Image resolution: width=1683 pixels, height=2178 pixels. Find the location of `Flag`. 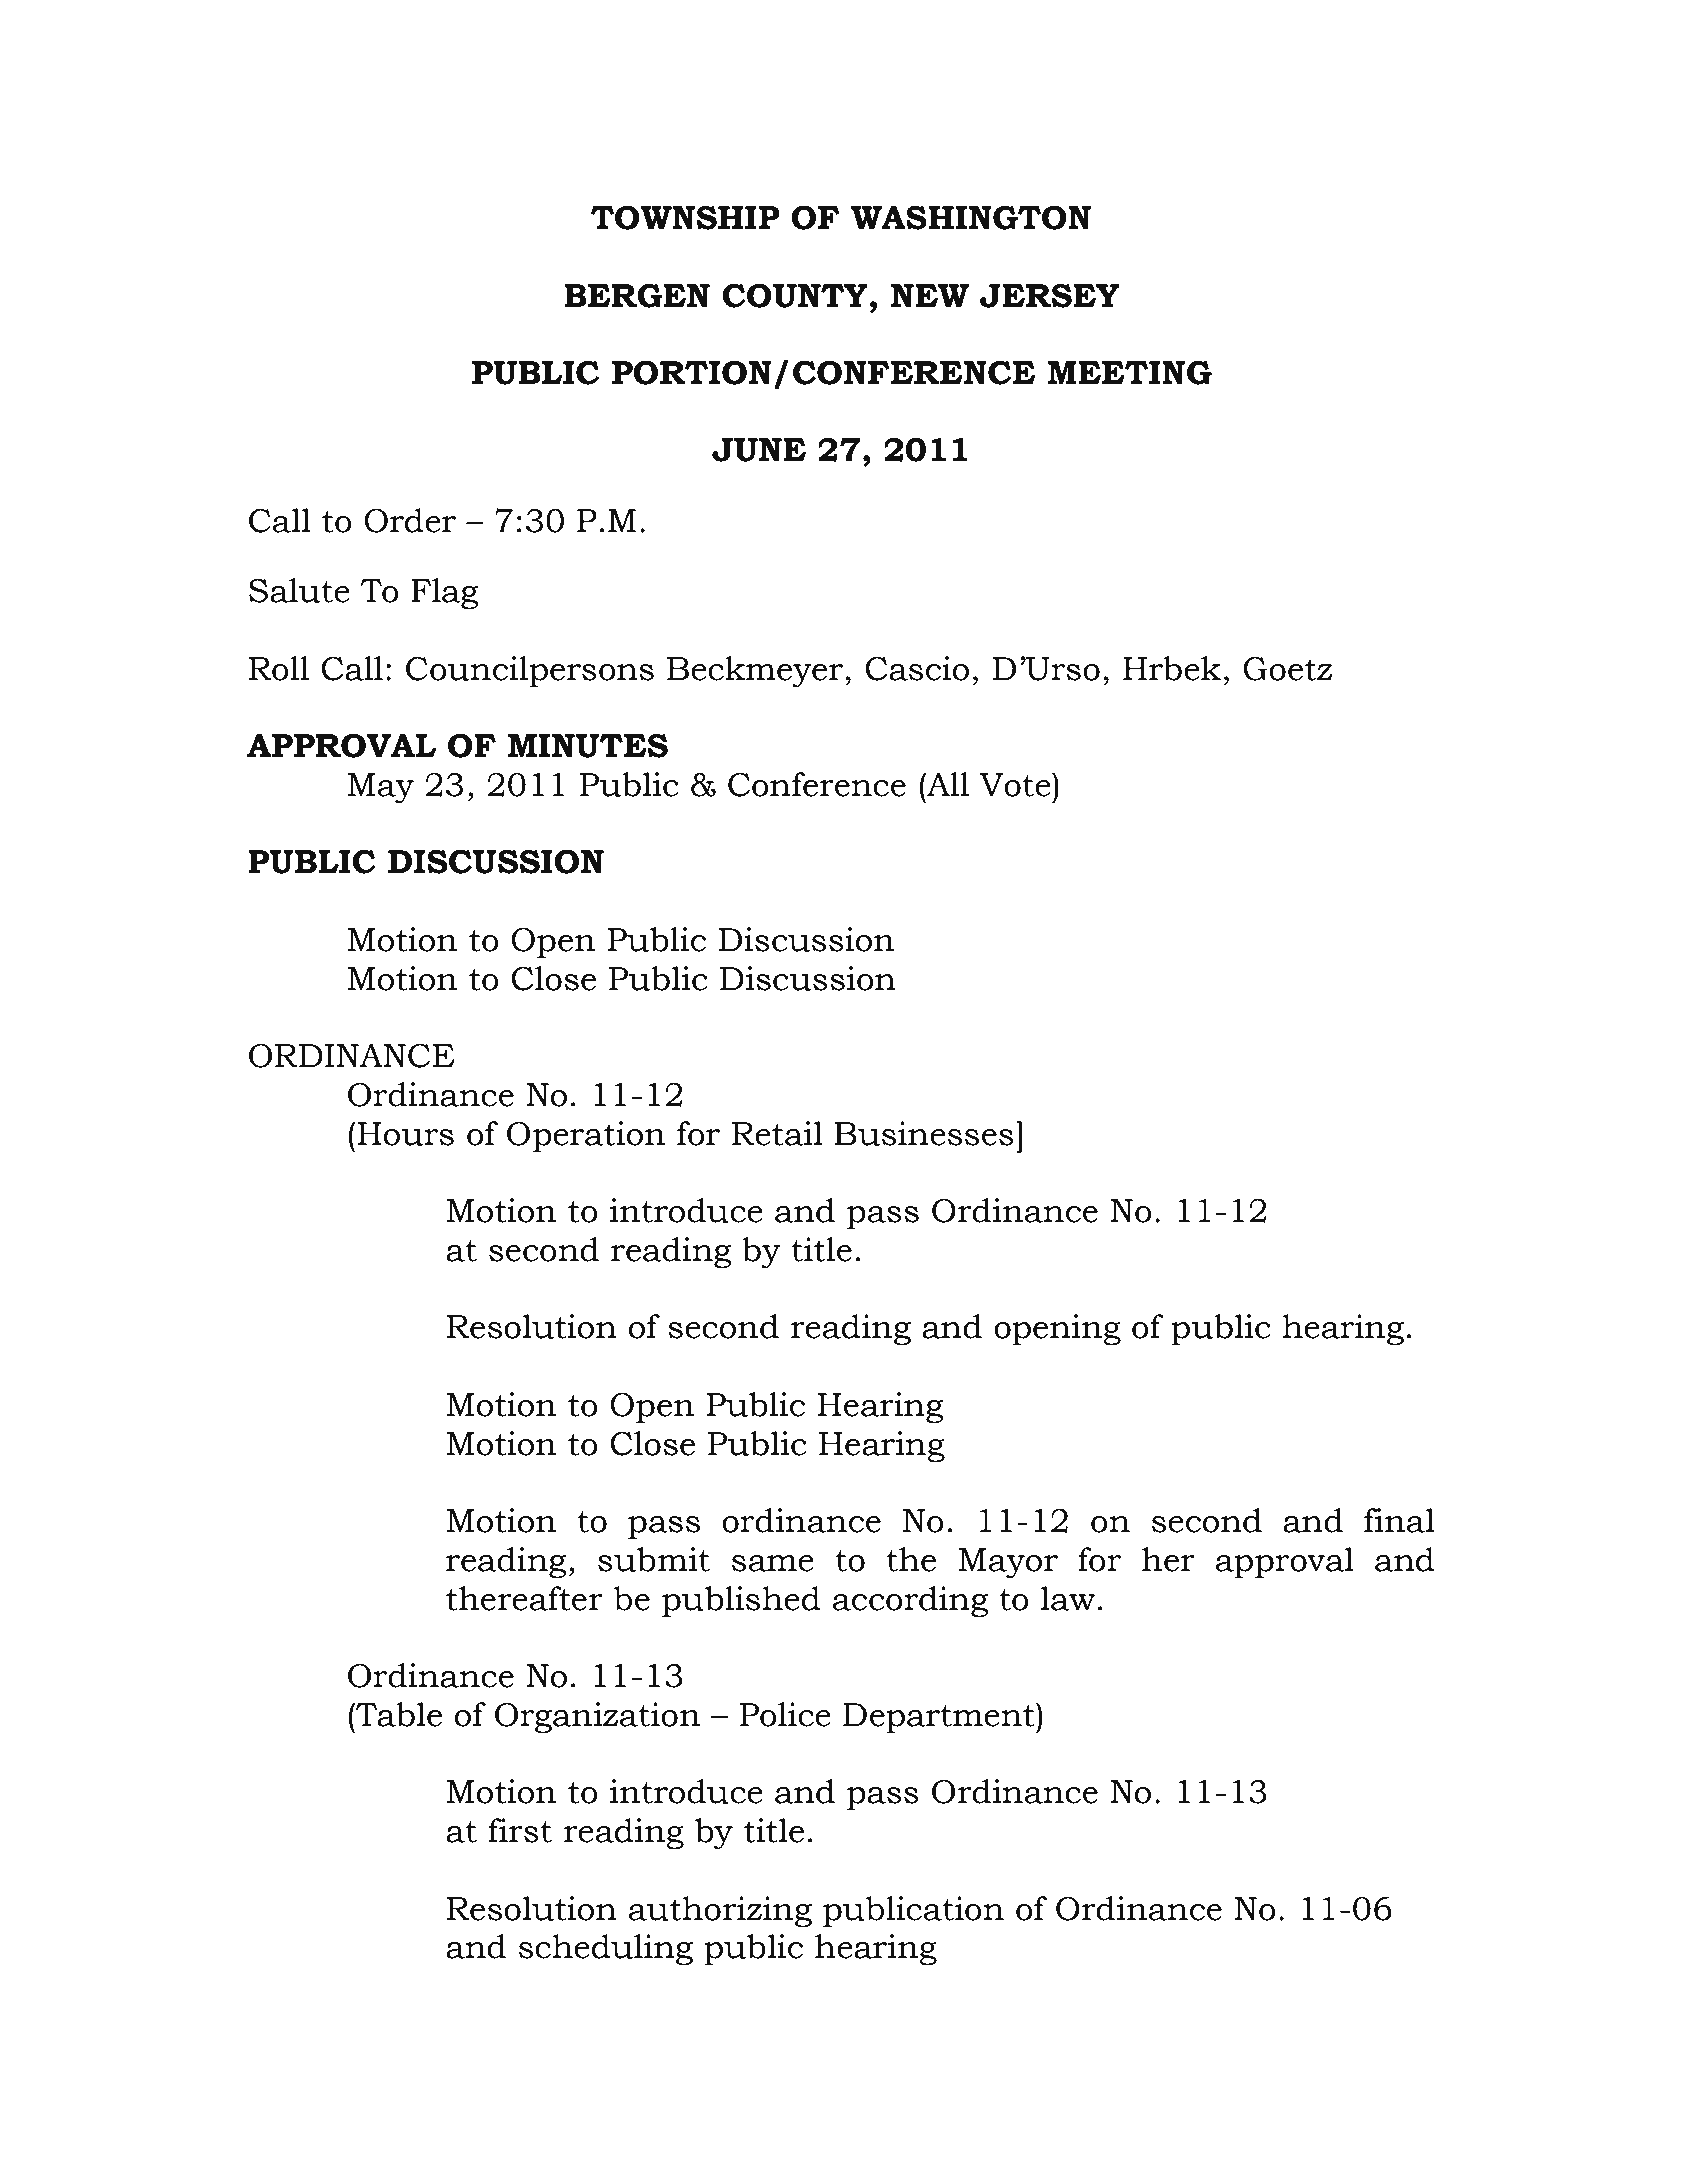

Flag is located at coordinates (445, 594).
